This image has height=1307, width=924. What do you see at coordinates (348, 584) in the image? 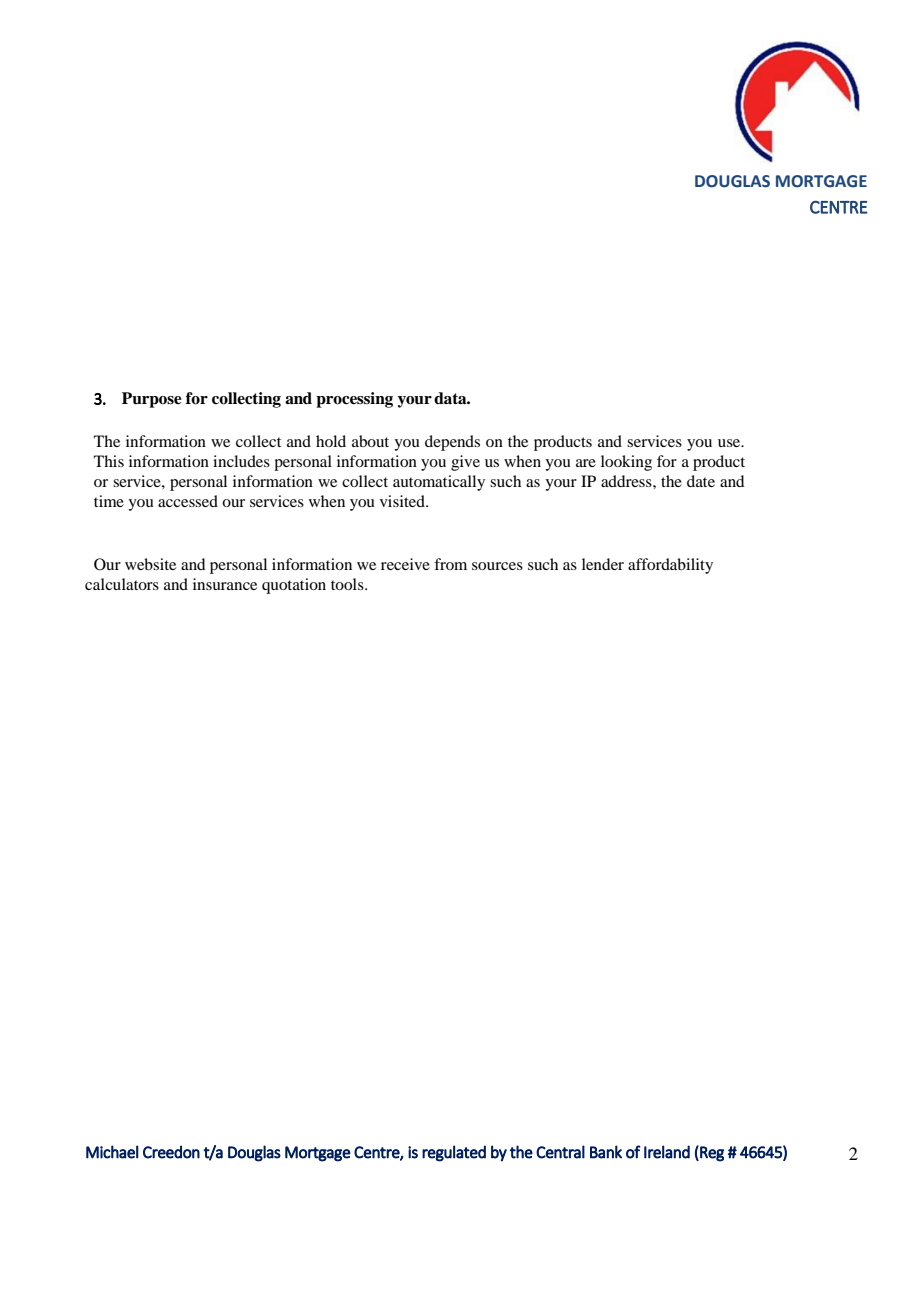
I see `tools` at bounding box center [348, 584].
